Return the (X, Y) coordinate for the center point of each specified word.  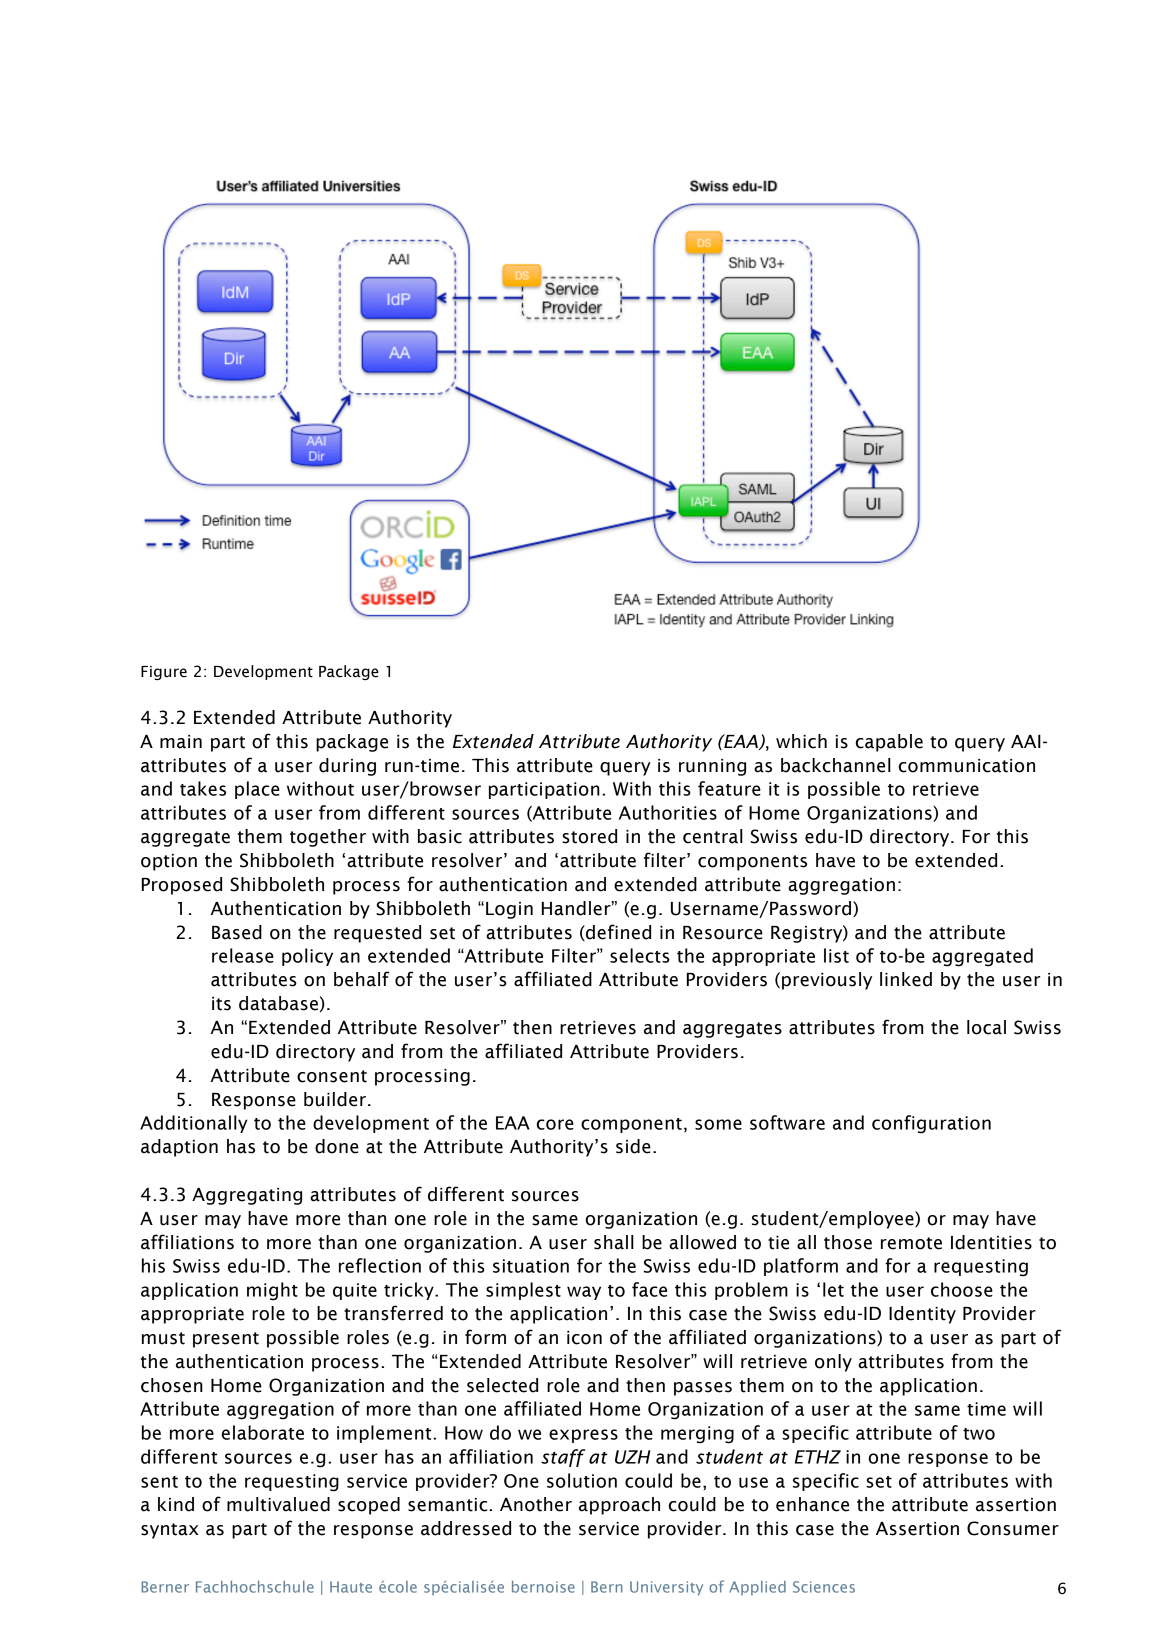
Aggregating (247, 1196)
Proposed (182, 886)
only (833, 1363)
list (836, 955)
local (986, 1027)
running (712, 767)
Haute (351, 1587)
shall (614, 1242)
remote (911, 1243)
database (278, 1003)
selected (502, 1385)
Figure (164, 673)
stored (589, 836)
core (555, 1124)
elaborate (263, 1432)
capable (889, 743)
